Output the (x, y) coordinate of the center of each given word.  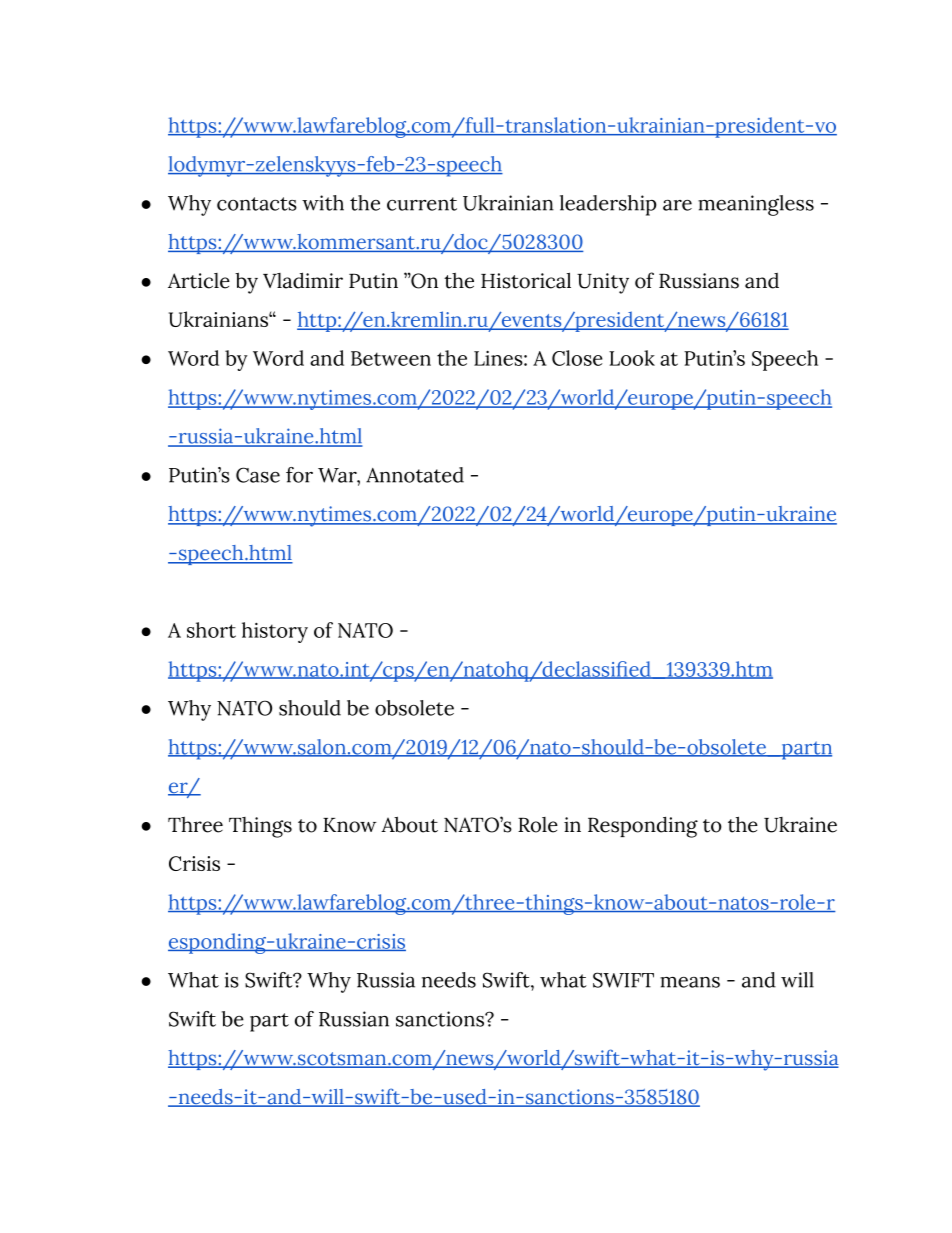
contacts (257, 204)
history (275, 632)
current (422, 204)
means (690, 982)
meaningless (756, 205)
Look (632, 358)
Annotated (415, 475)
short (211, 630)
